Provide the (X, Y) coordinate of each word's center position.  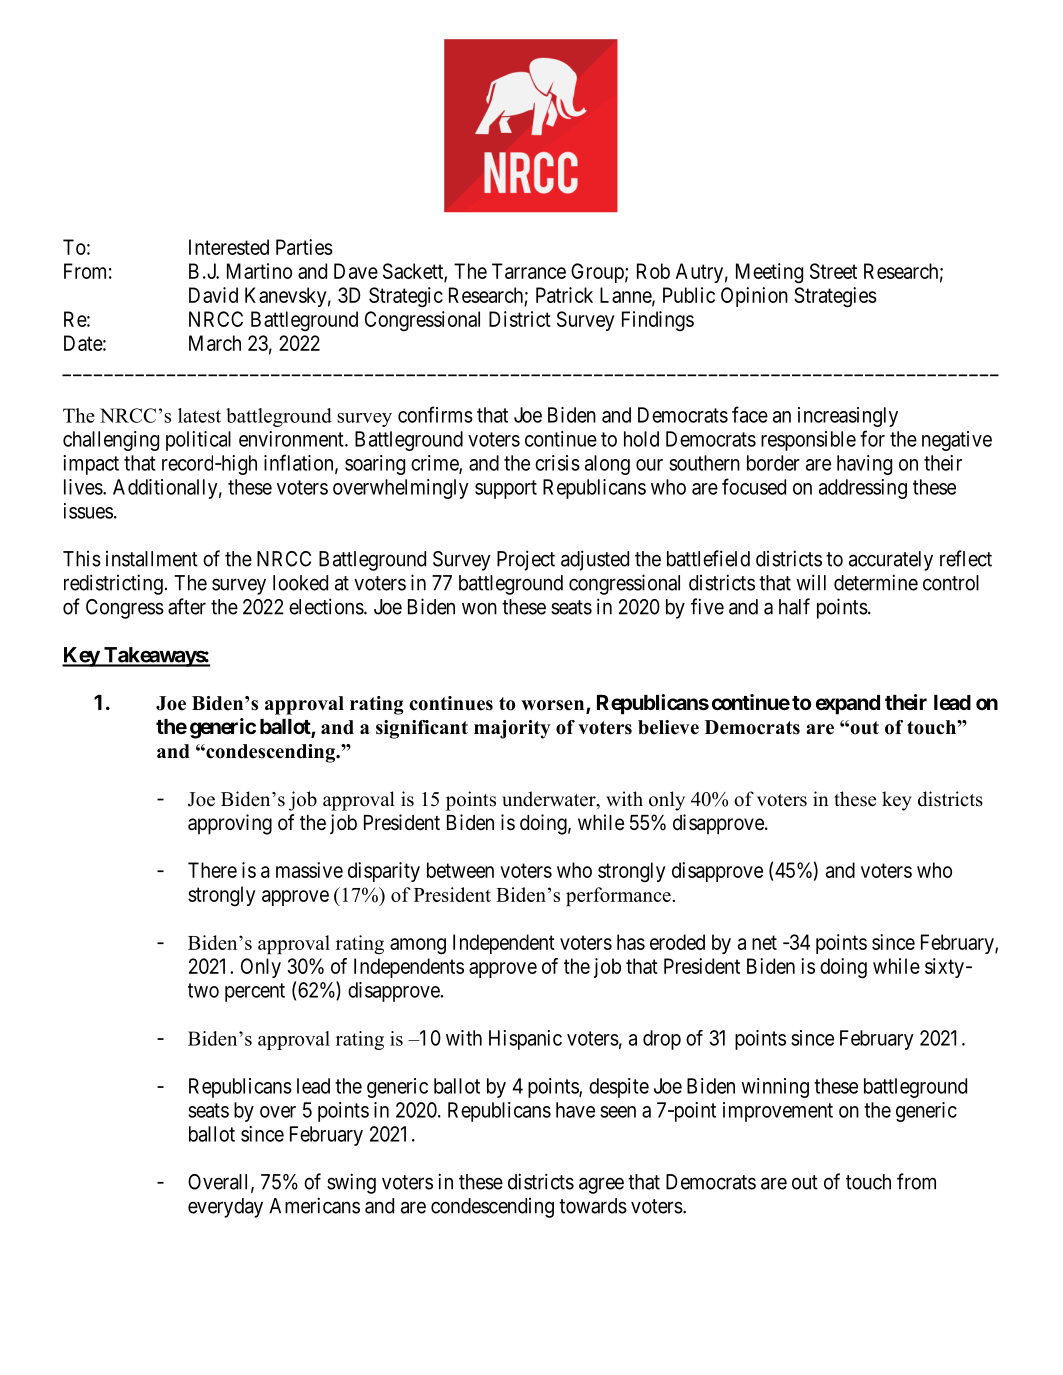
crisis (557, 463)
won (479, 608)
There (212, 870)
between (460, 870)
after (187, 606)
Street (833, 271)
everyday (225, 1208)
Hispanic (525, 1040)
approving (230, 824)
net (764, 942)
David (213, 295)
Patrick (564, 295)
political (198, 441)
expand (848, 705)
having (864, 465)
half (794, 606)
